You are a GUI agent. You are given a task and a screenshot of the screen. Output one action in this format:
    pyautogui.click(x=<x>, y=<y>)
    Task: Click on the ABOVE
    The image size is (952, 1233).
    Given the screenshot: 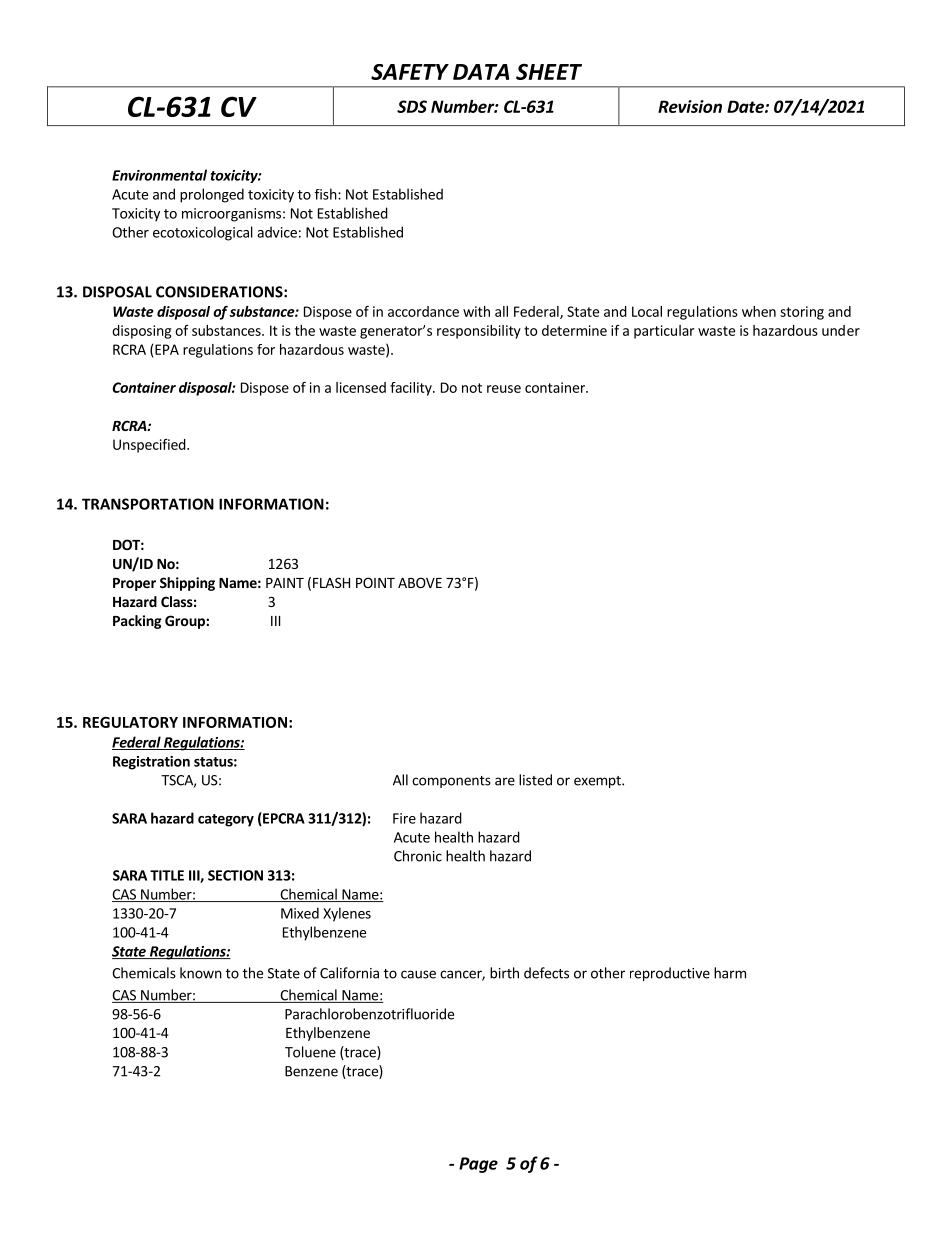 What is the action you would take?
    pyautogui.click(x=420, y=582)
